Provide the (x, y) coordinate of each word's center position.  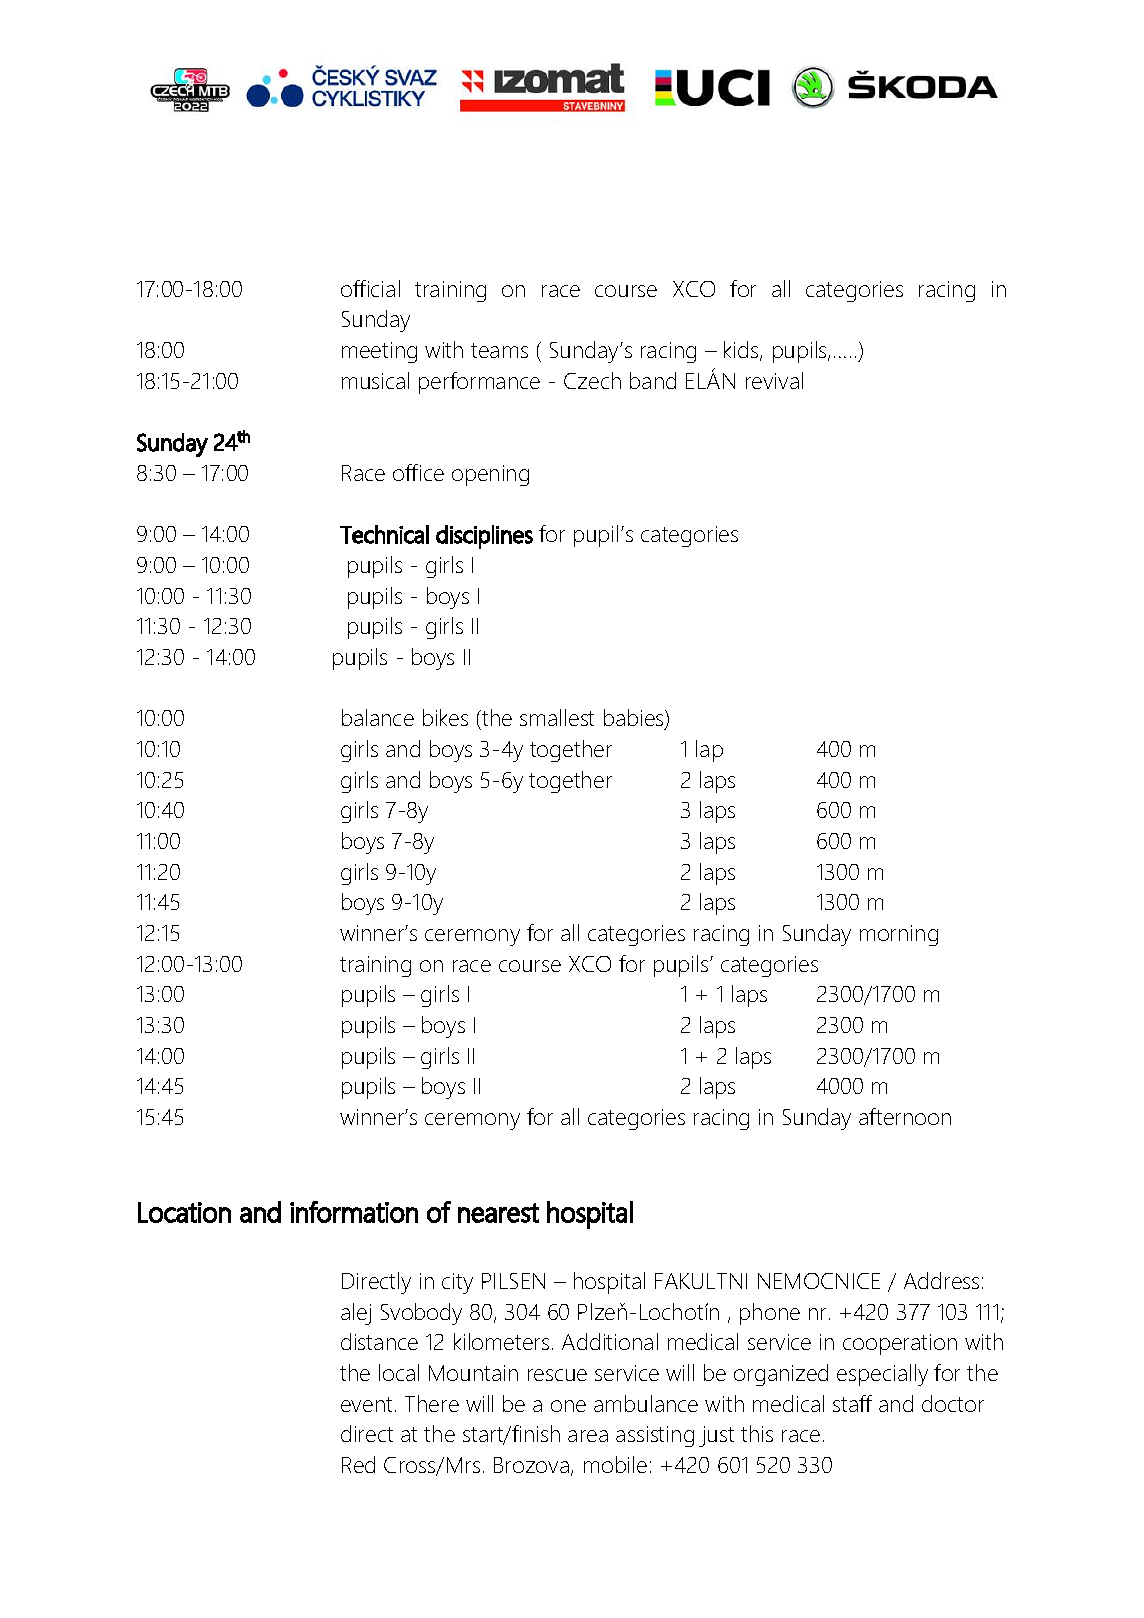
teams (499, 350)
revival (774, 380)
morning (899, 935)
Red (358, 1464)
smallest (557, 717)
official (370, 288)
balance (378, 717)
